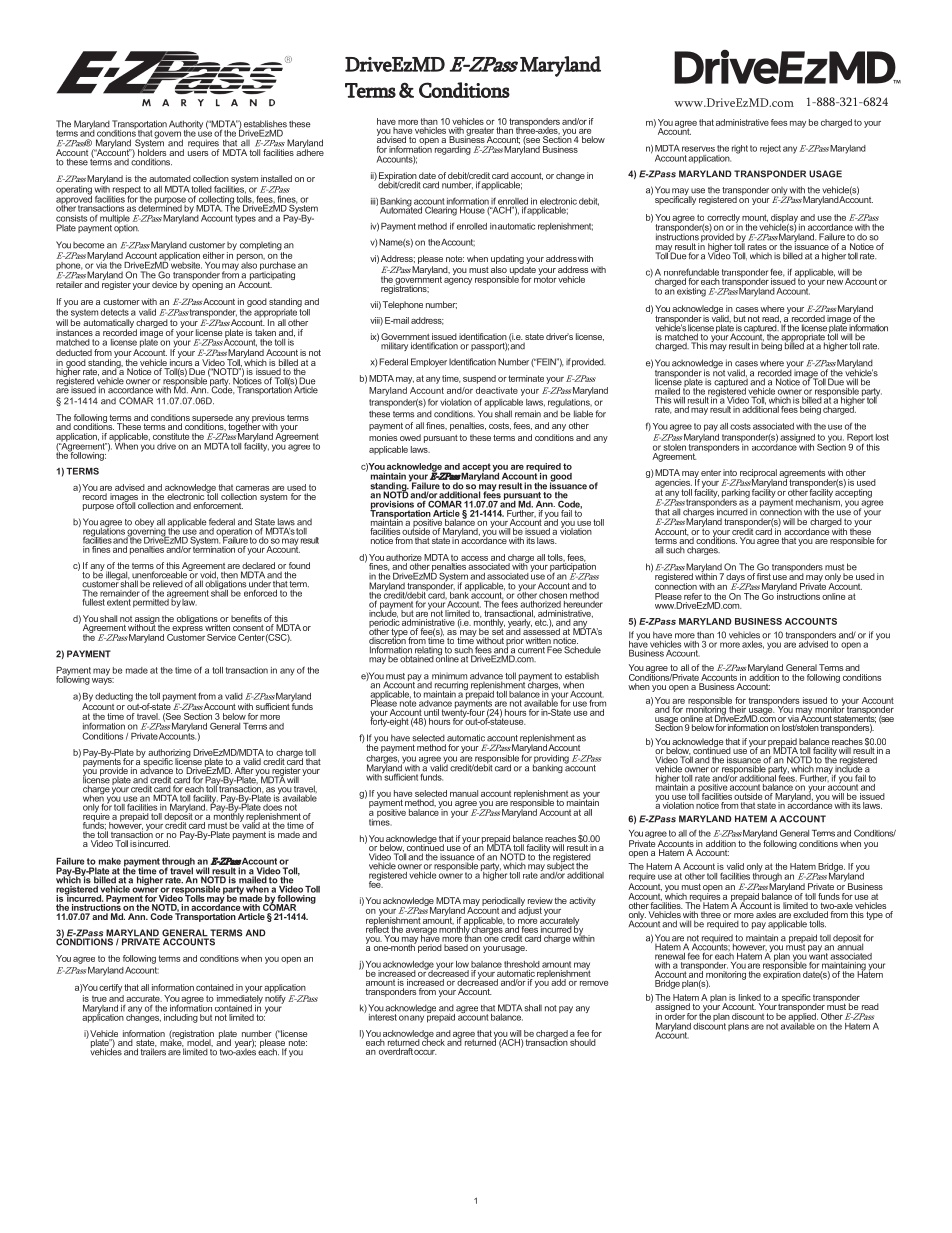 Image resolution: width=952 pixels, height=1233 pixels. What do you see at coordinates (221, 637) in the screenshot?
I see `Service` at bounding box center [221, 637].
